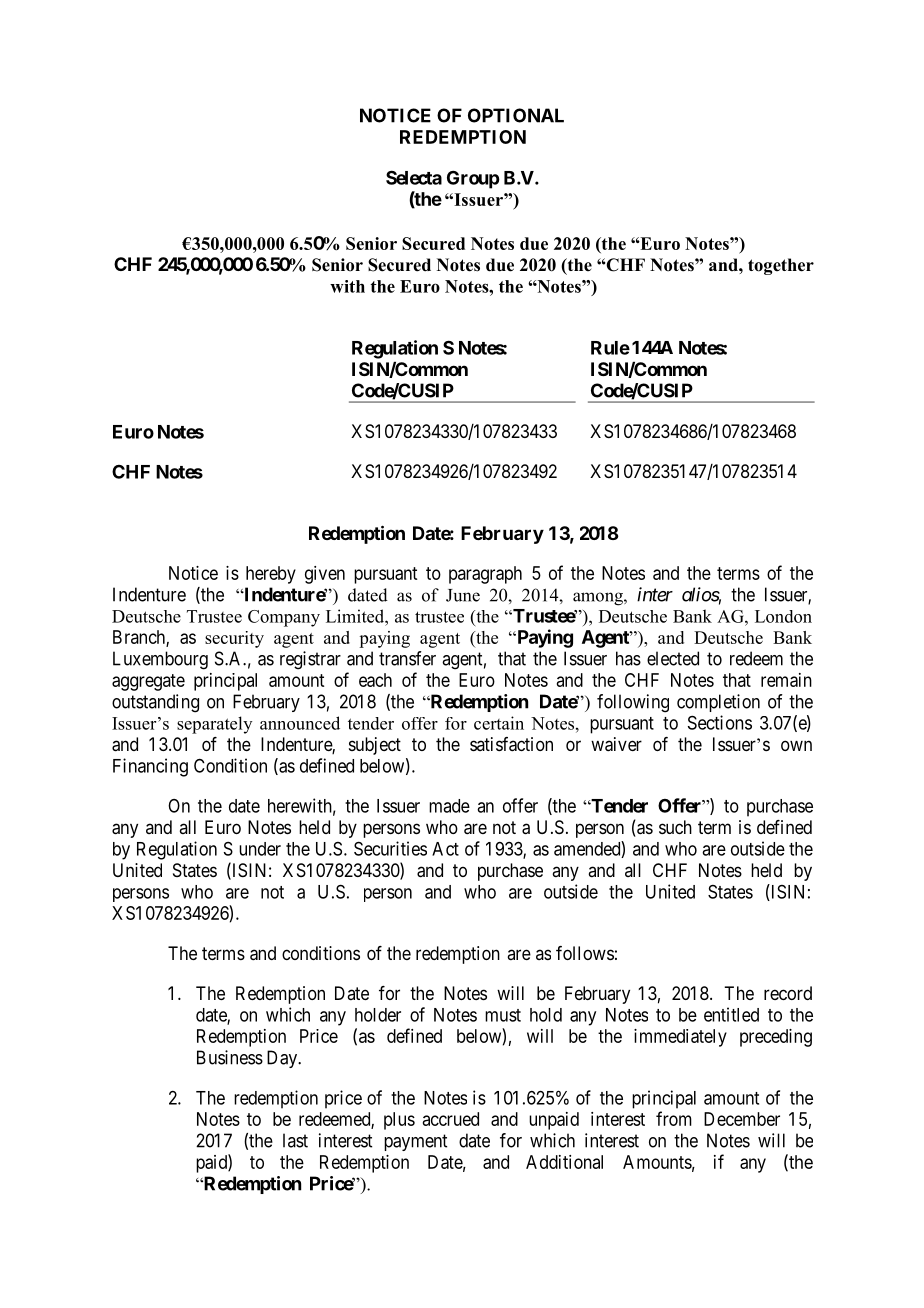 This screenshot has width=924, height=1308. Describe the element at coordinates (390, 848) in the screenshot. I see `Securities` at that location.
